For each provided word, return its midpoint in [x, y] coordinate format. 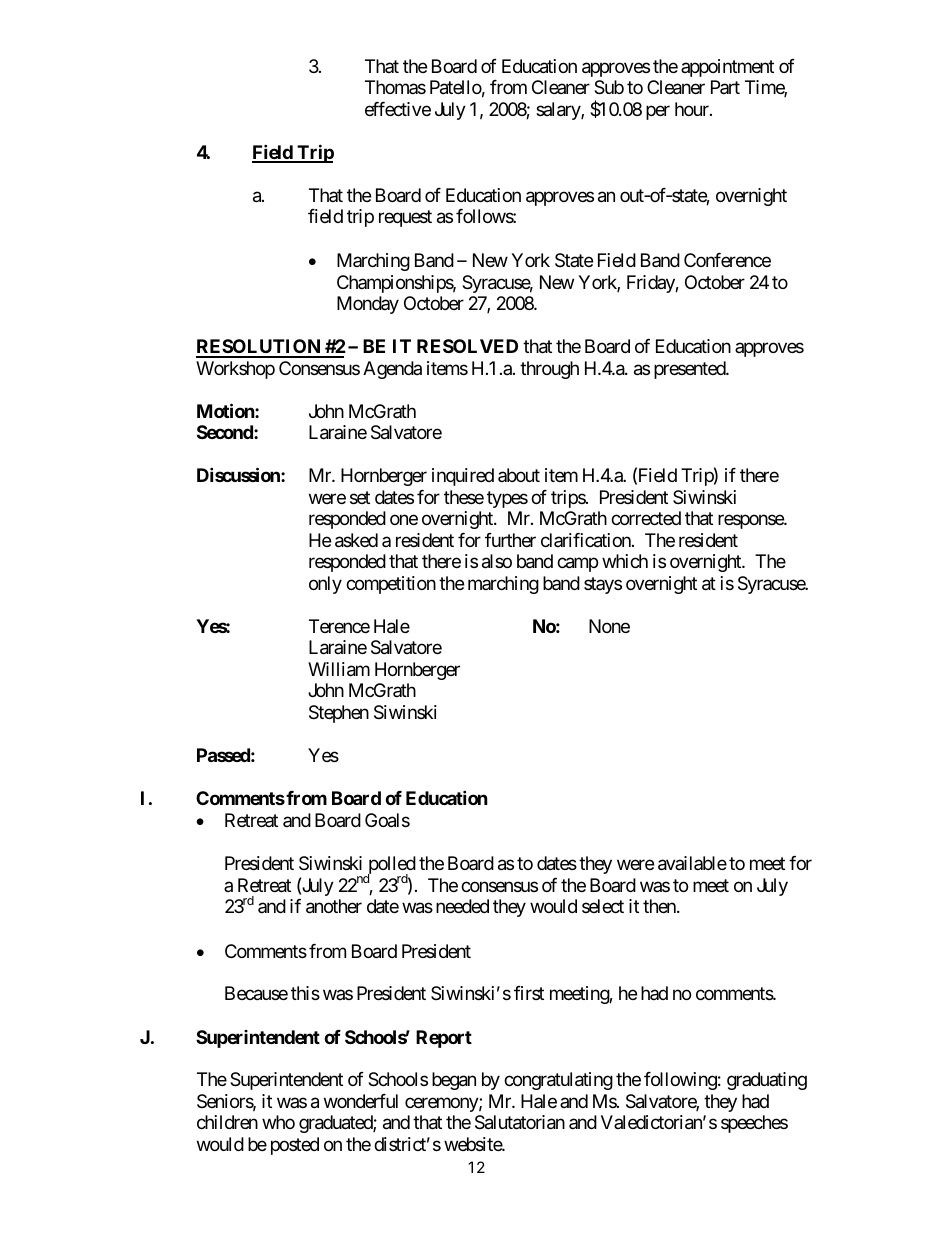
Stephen [339, 714]
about [519, 475]
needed [462, 906]
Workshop [235, 370]
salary [559, 111]
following [680, 1081]
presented [690, 370]
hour [693, 109]
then [660, 906]
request [405, 218]
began [454, 1081]
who [278, 1122]
